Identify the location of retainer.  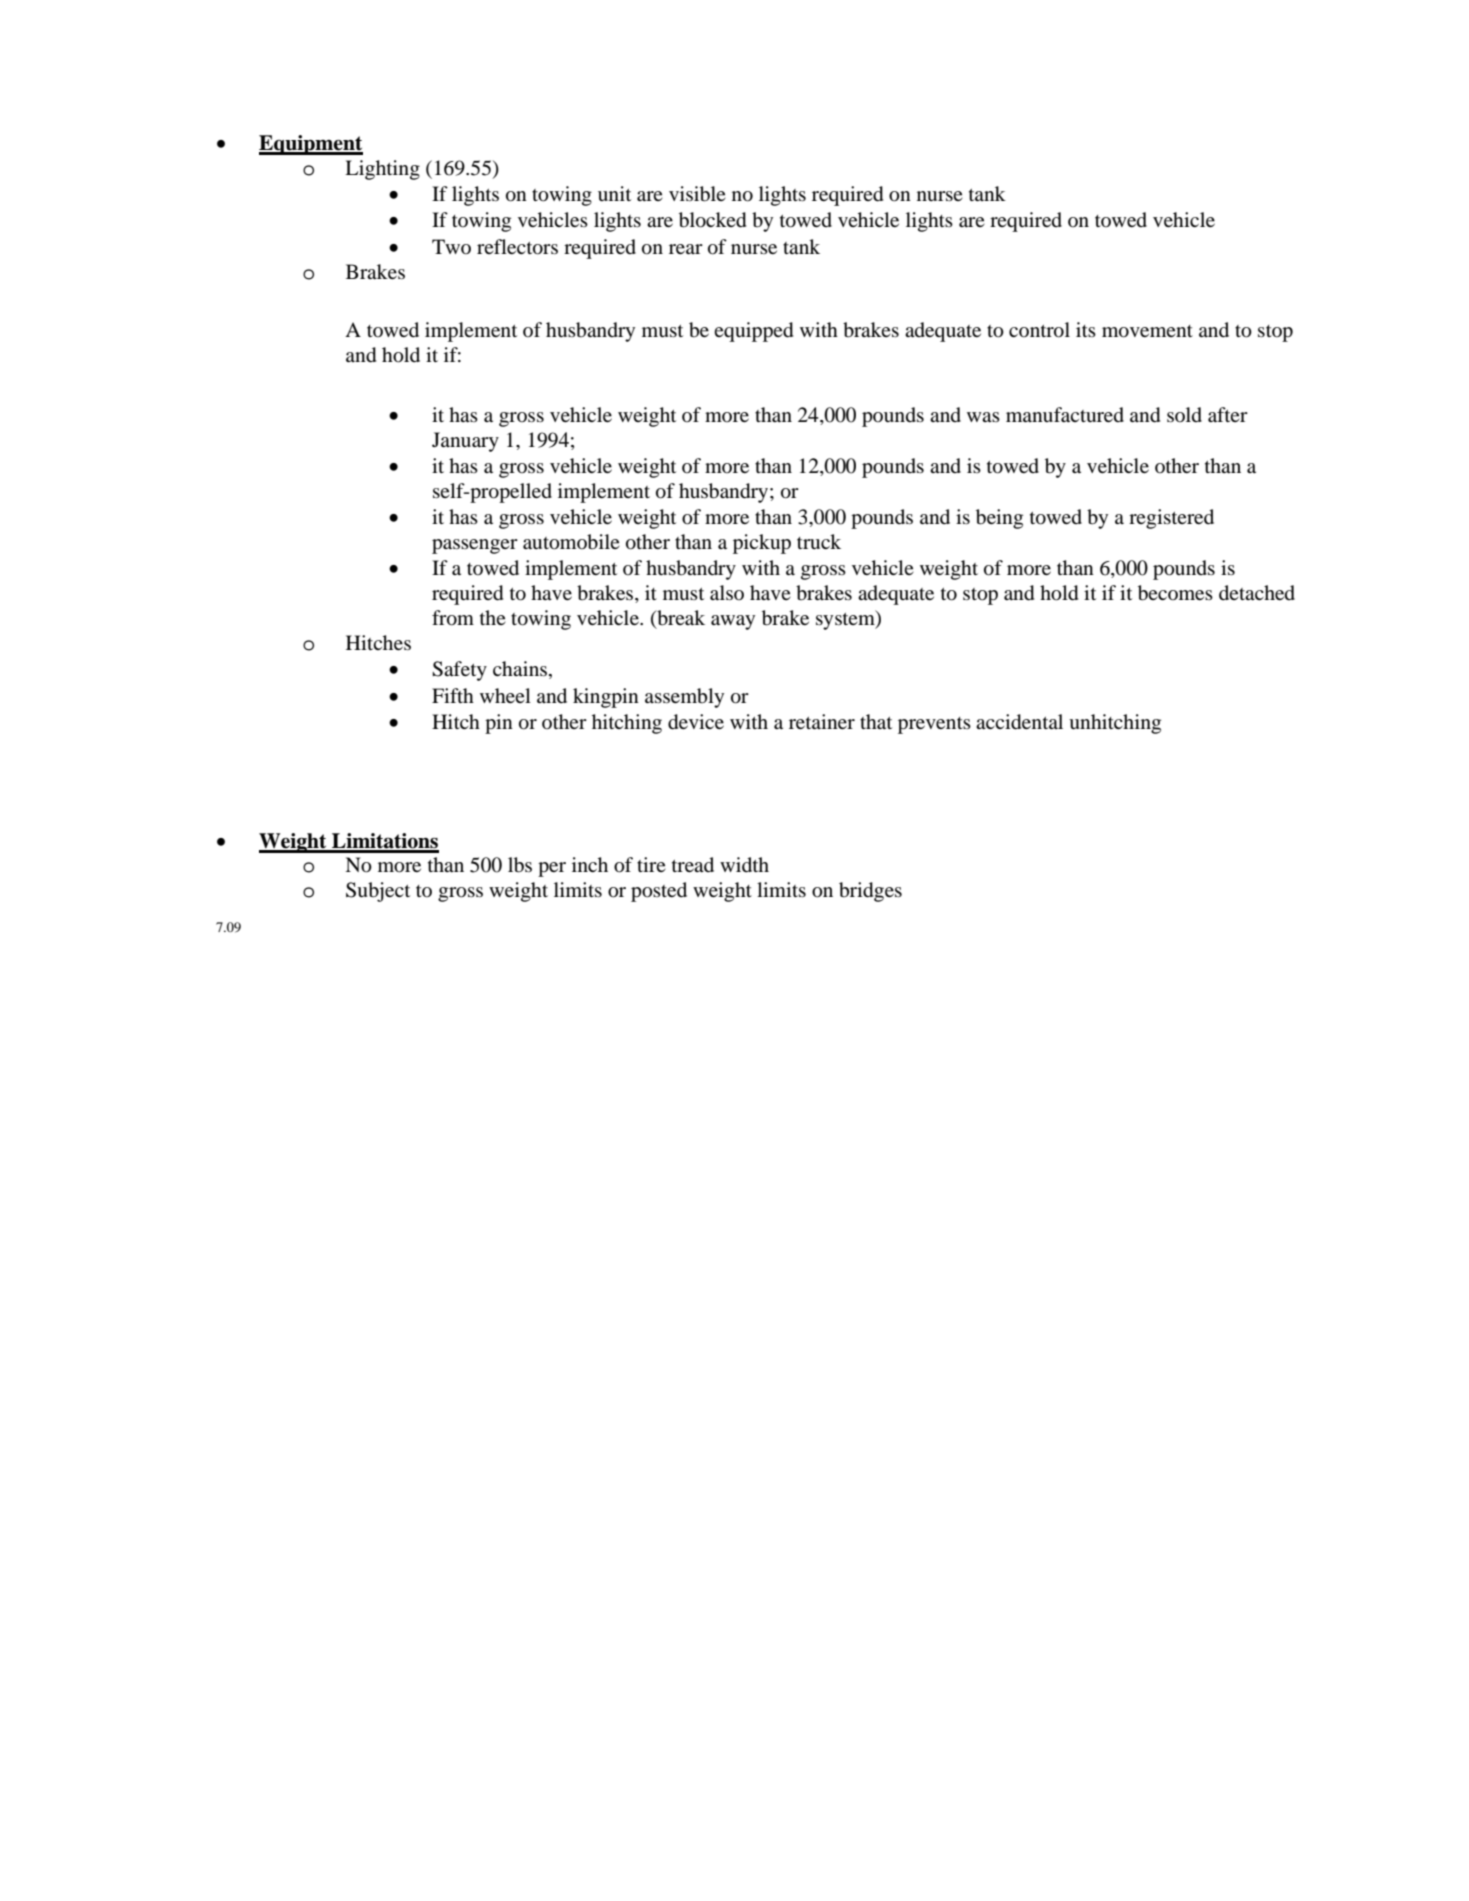
(822, 721).
